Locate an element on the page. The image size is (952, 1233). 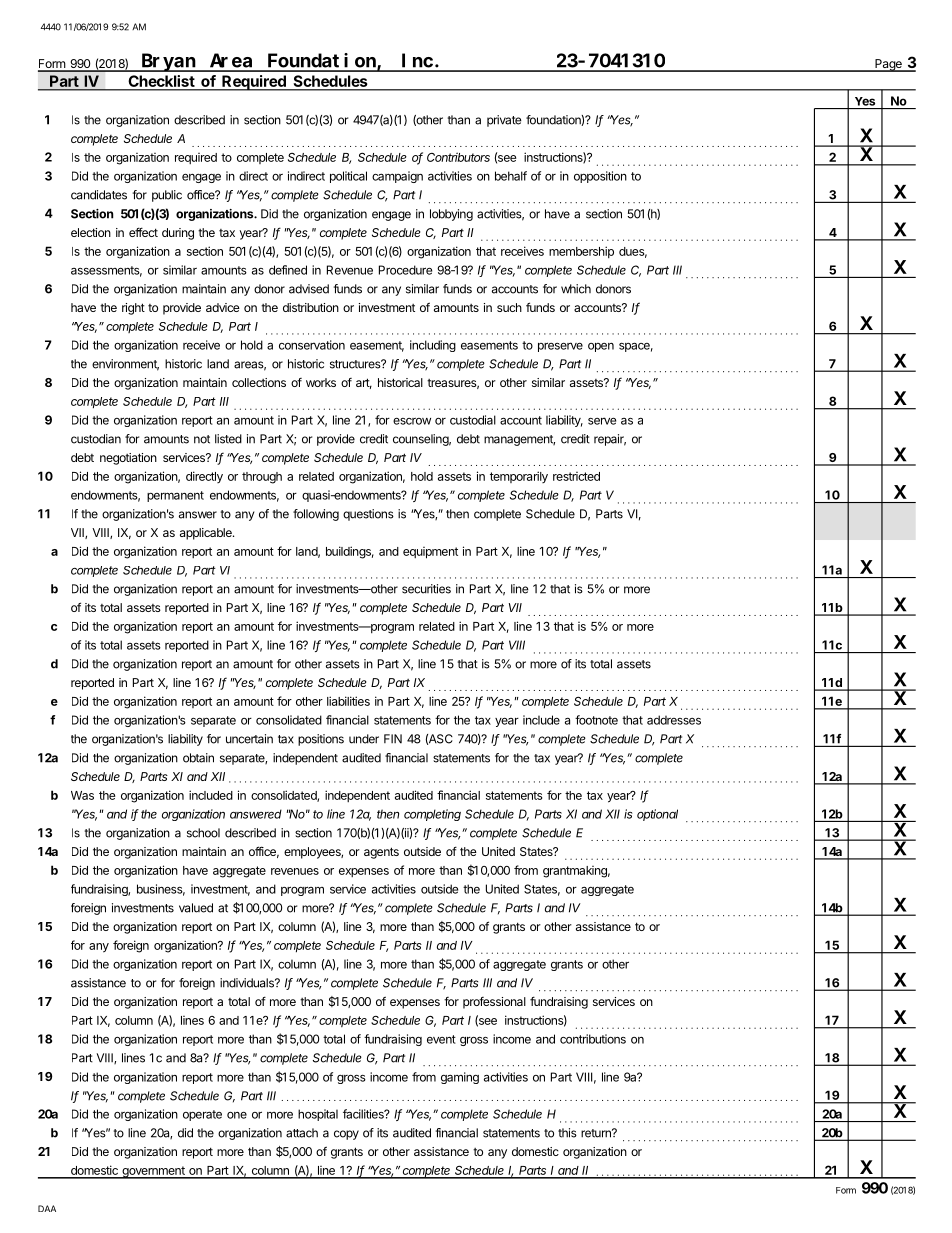
this is located at coordinates (567, 1133).
